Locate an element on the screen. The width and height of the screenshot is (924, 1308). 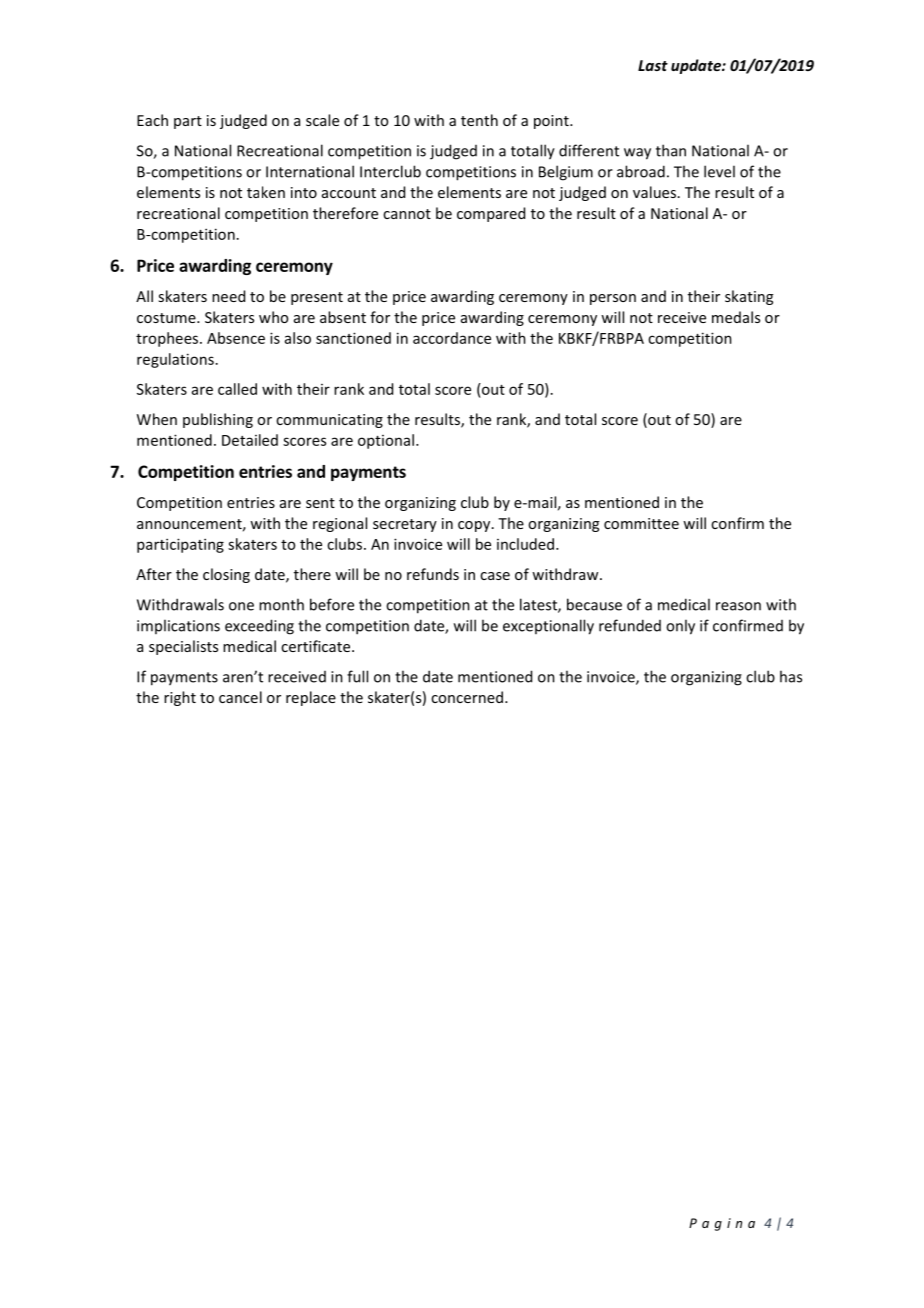
committee is located at coordinates (641, 523).
